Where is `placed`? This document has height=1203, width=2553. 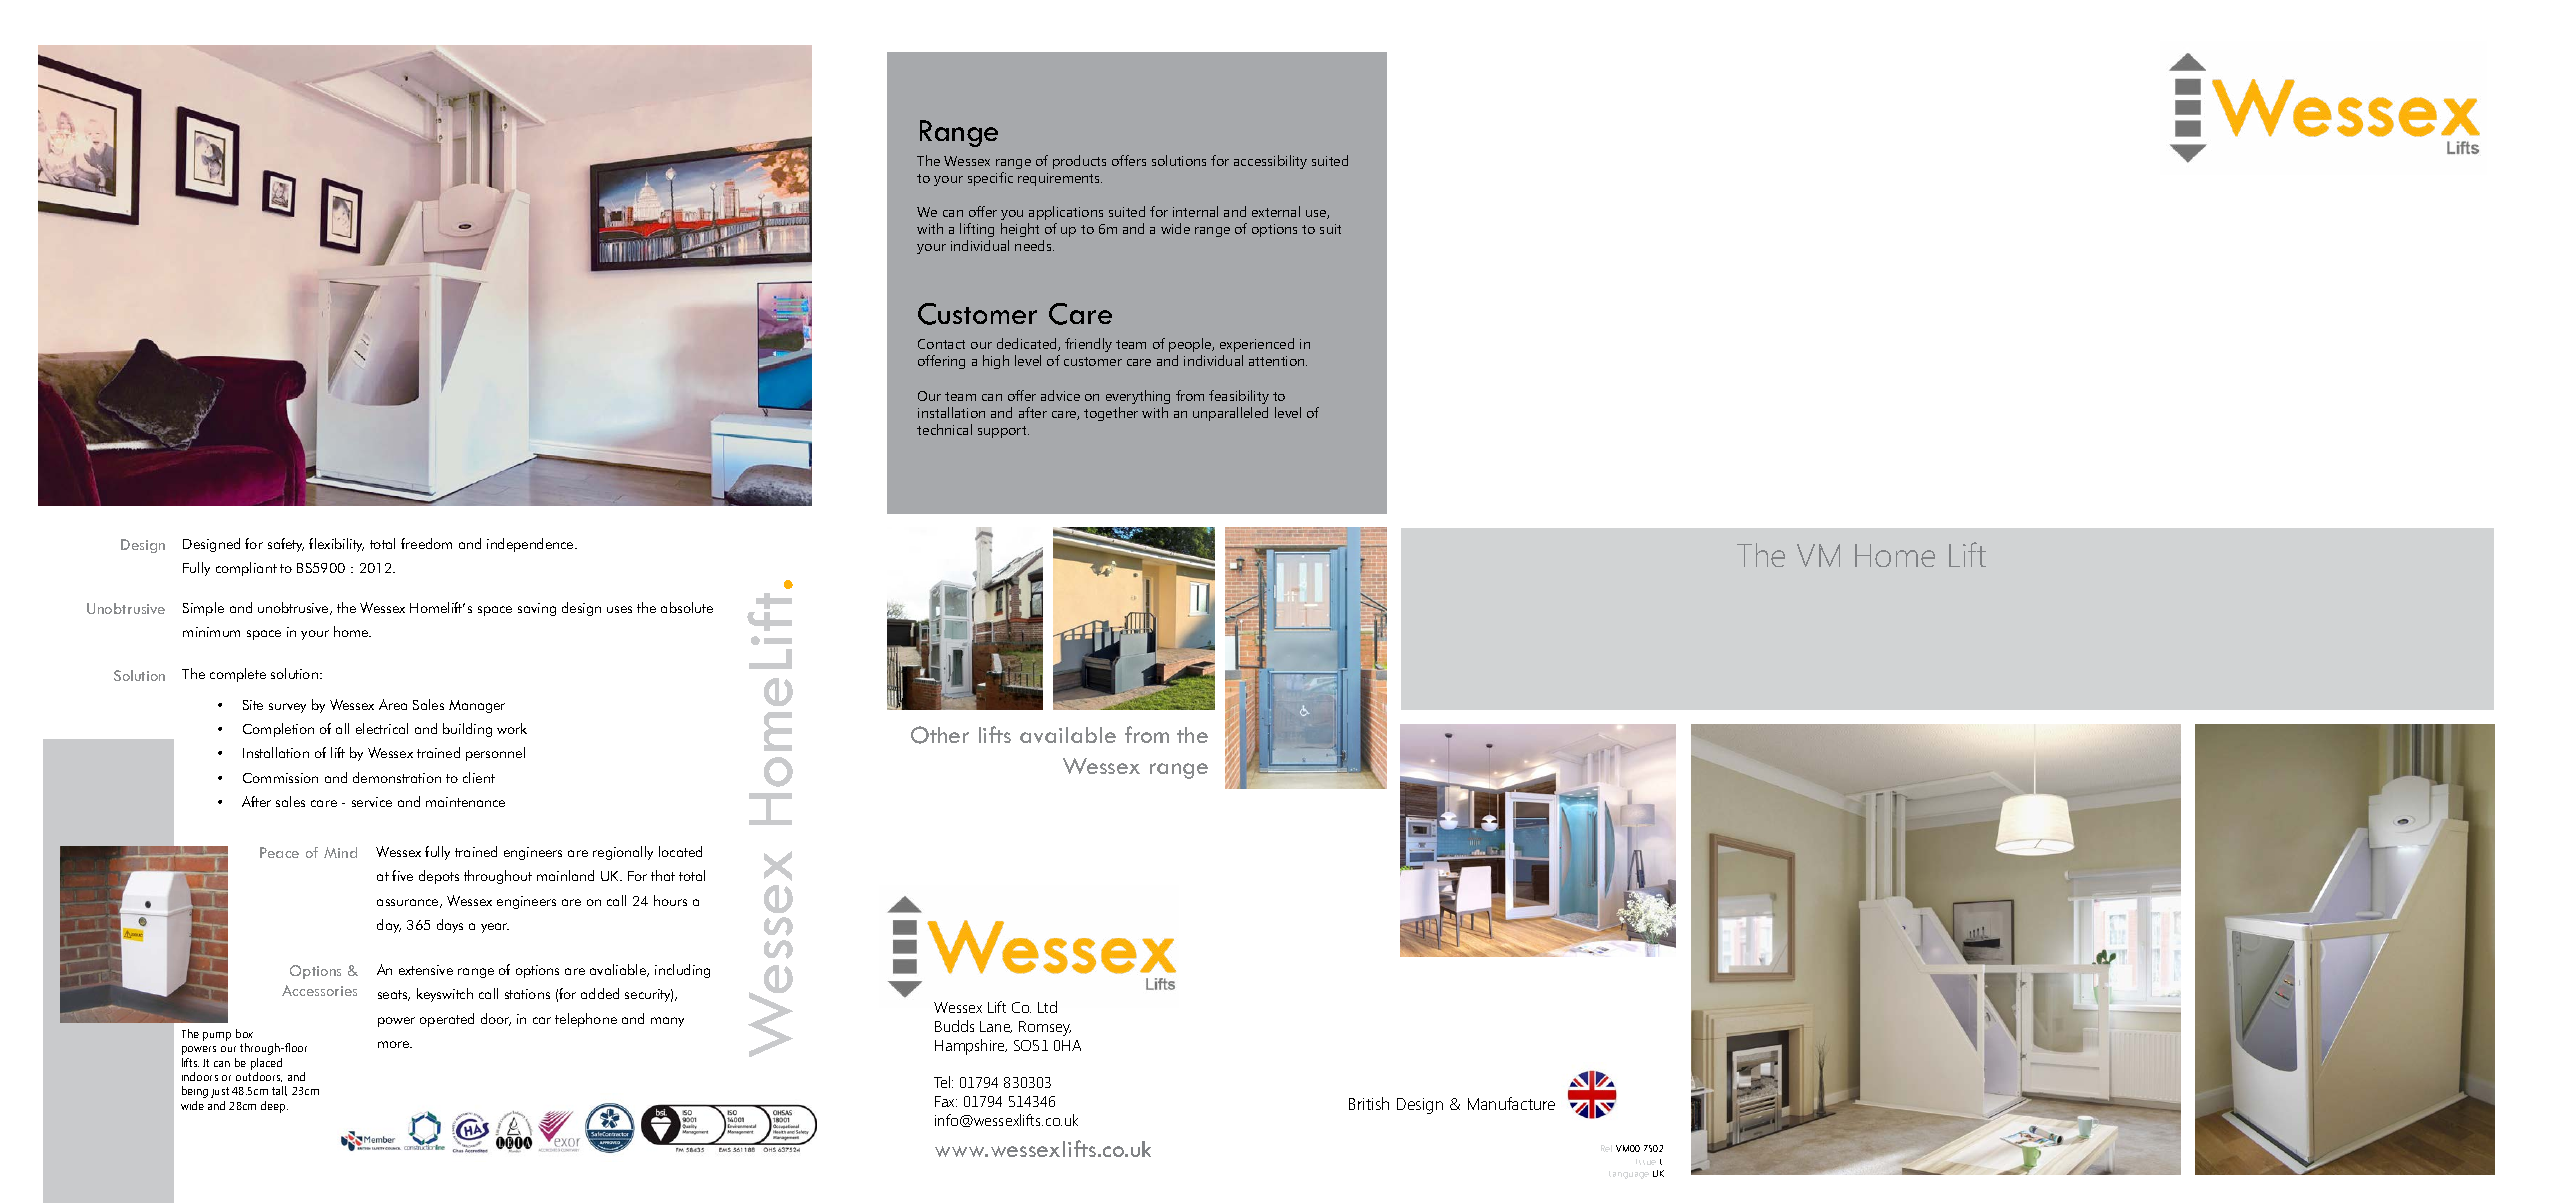 placed is located at coordinates (266, 1064).
